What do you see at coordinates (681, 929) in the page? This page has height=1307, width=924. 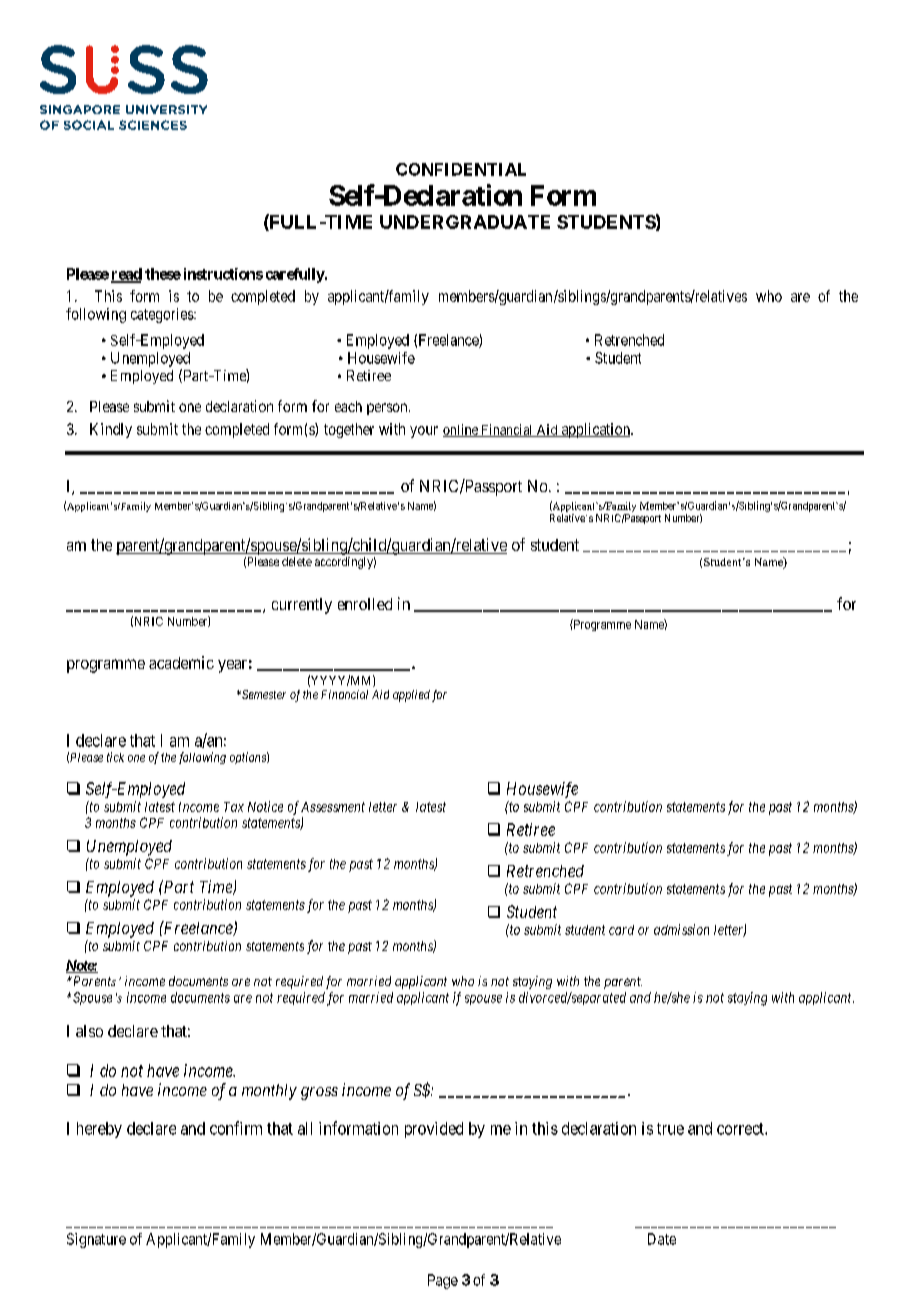 I see `admission` at bounding box center [681, 929].
